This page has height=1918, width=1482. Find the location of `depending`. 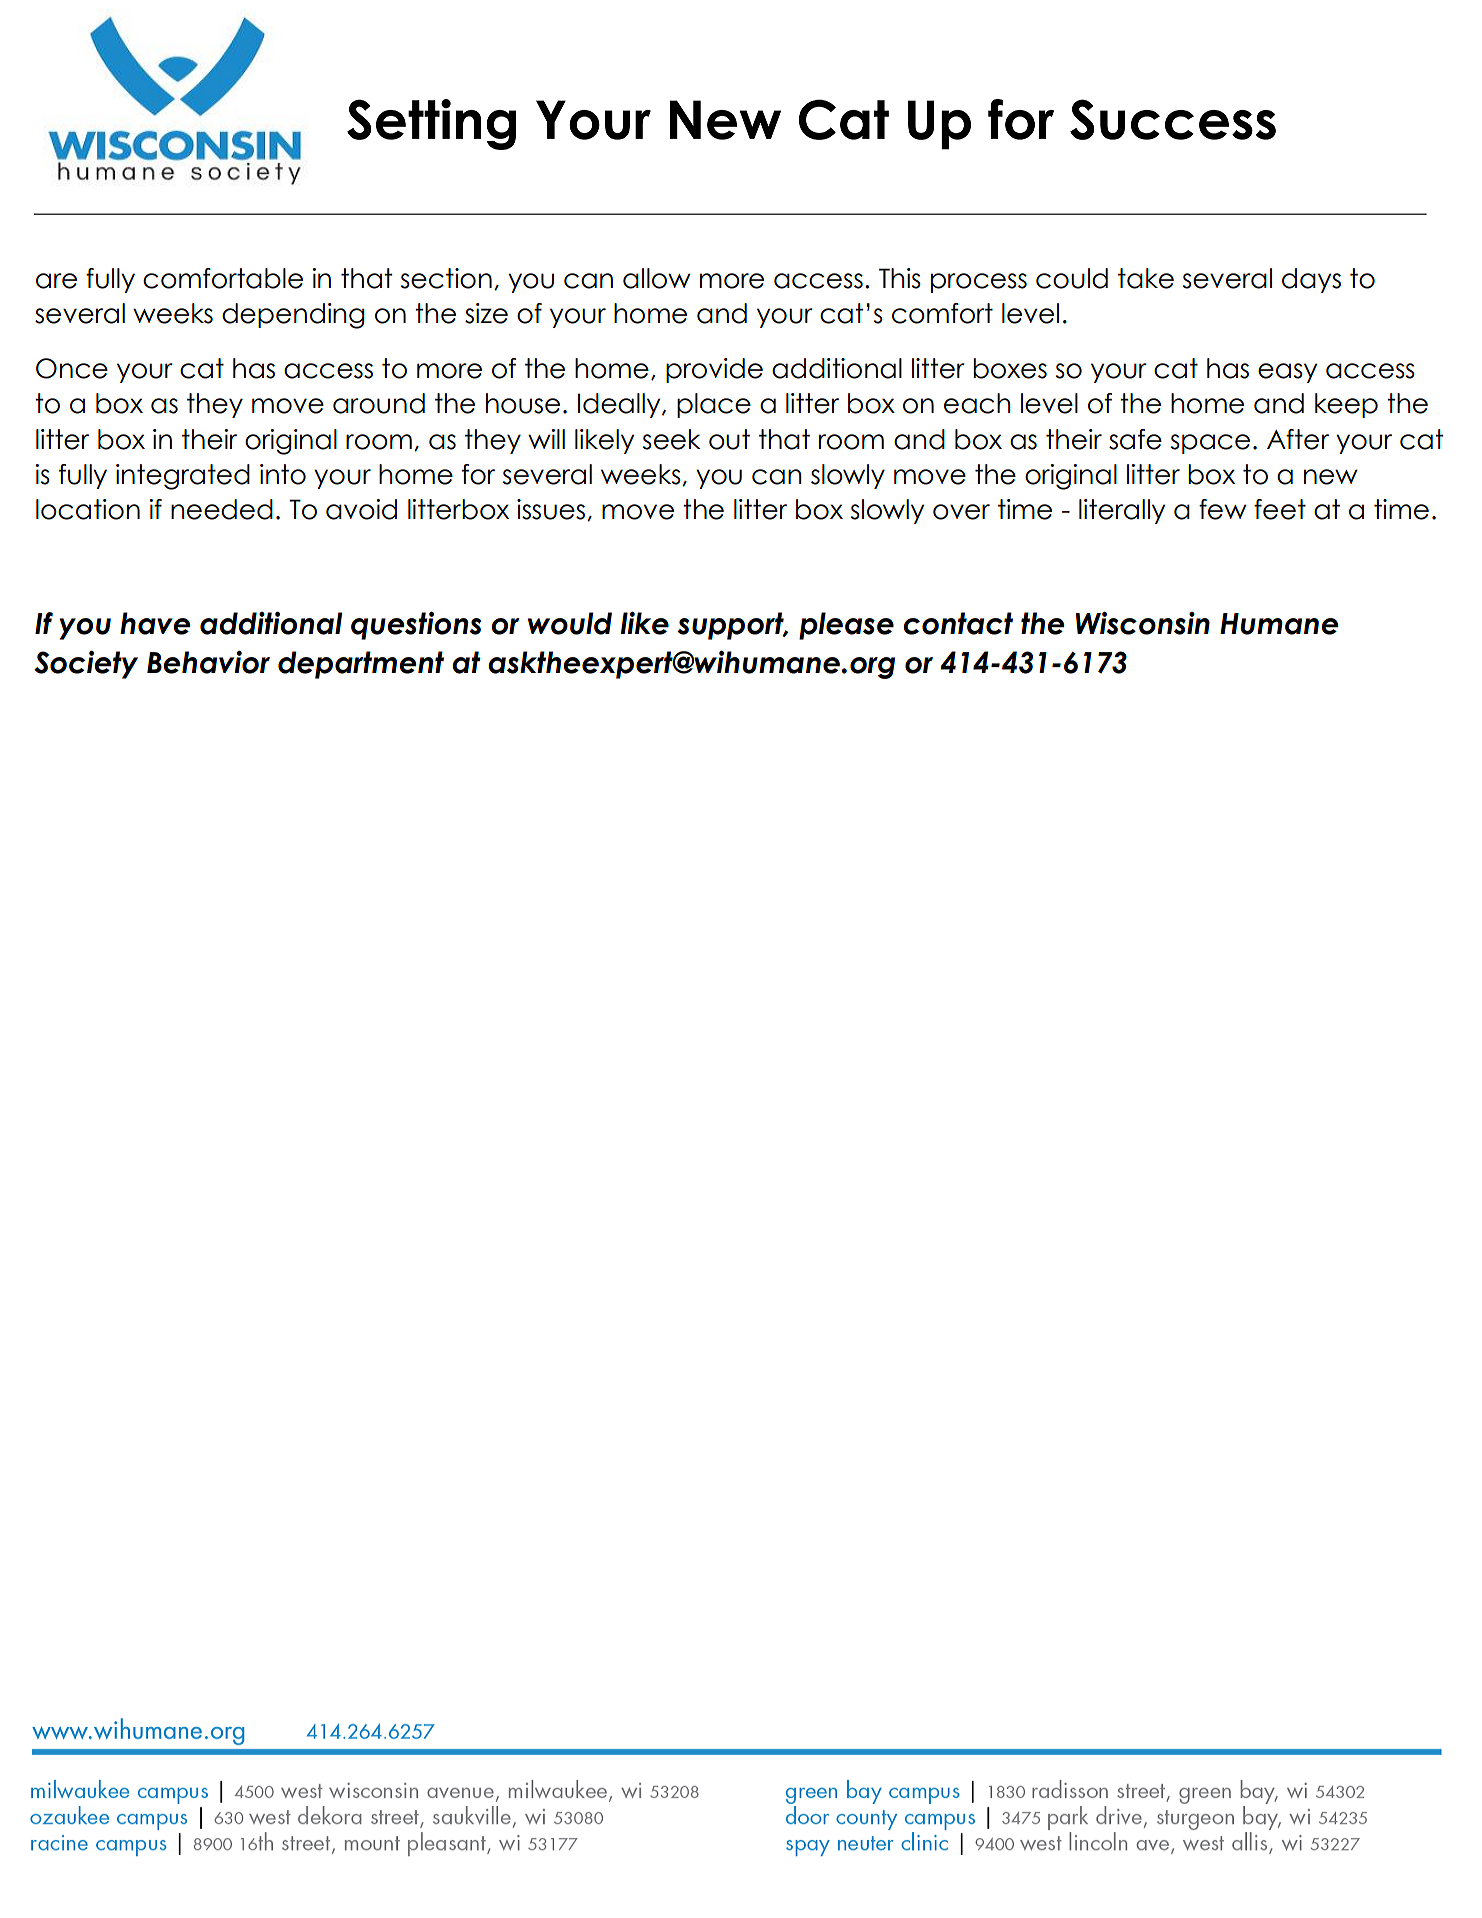

depending is located at coordinates (293, 316).
